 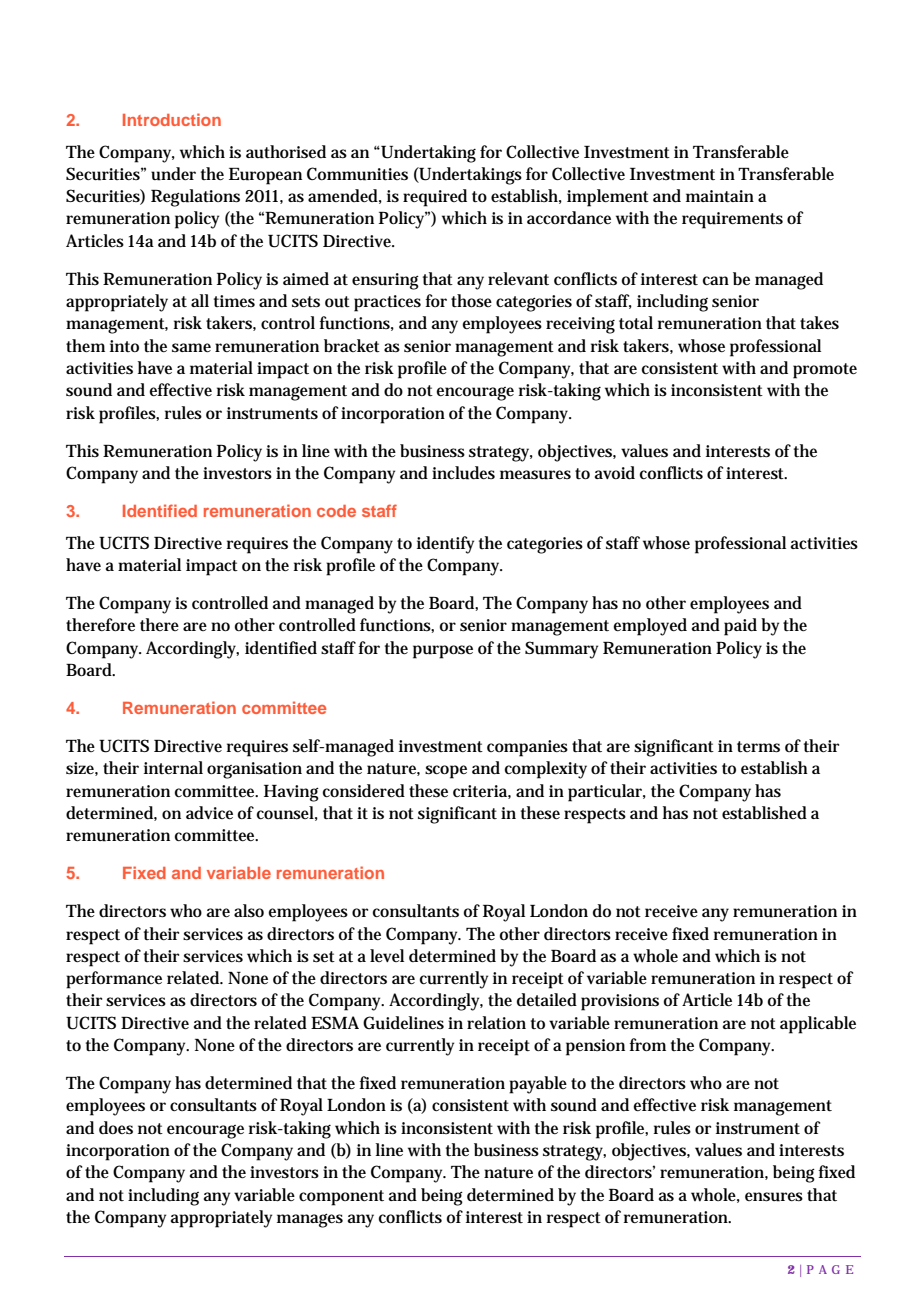 I want to click on Introduction, so click(x=172, y=119).
